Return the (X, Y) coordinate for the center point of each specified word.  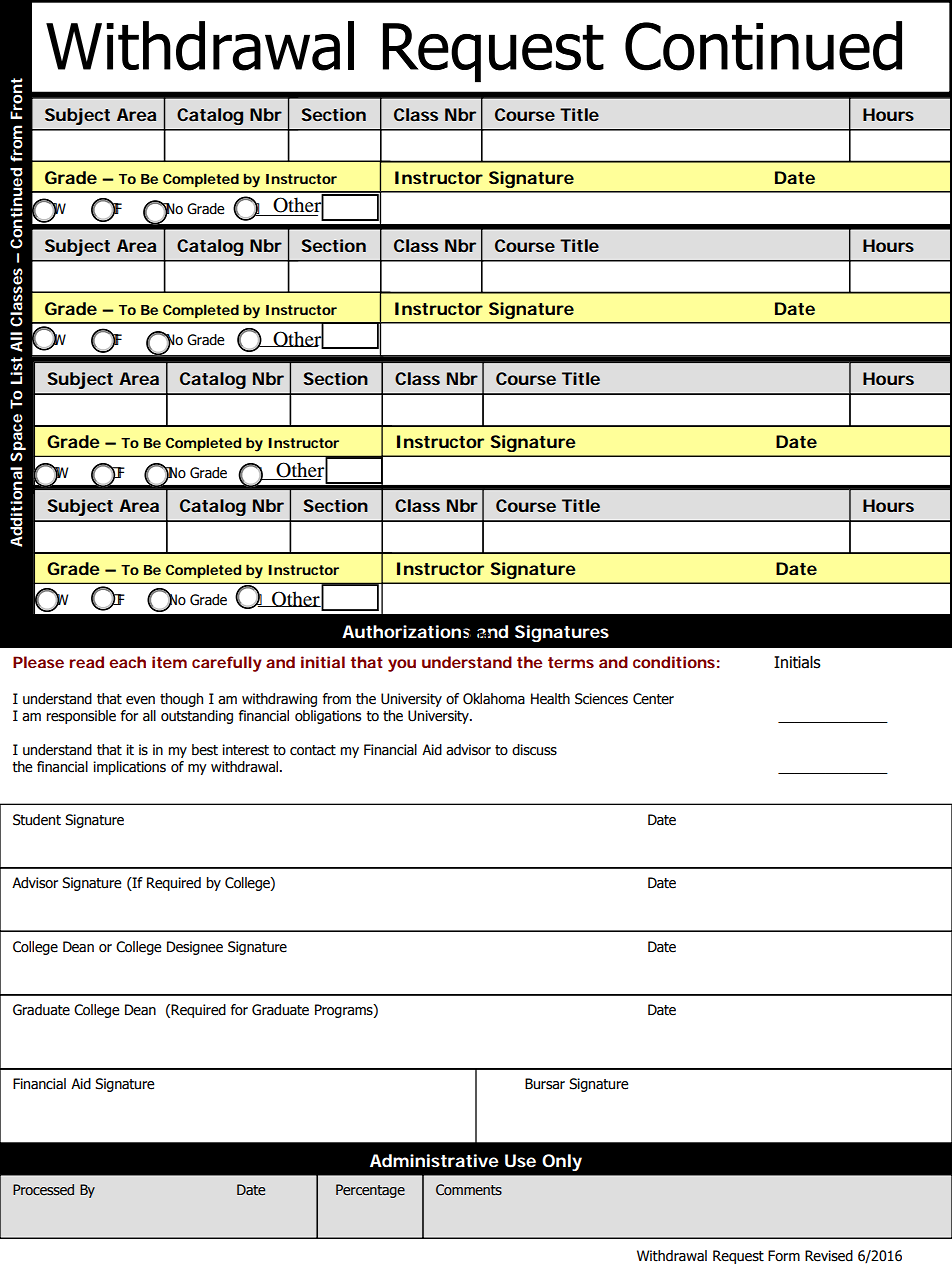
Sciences (601, 699)
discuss (534, 750)
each (127, 662)
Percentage (370, 1191)
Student (37, 820)
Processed (43, 1190)
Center (653, 699)
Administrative (434, 1160)
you (402, 665)
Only (562, 1162)
